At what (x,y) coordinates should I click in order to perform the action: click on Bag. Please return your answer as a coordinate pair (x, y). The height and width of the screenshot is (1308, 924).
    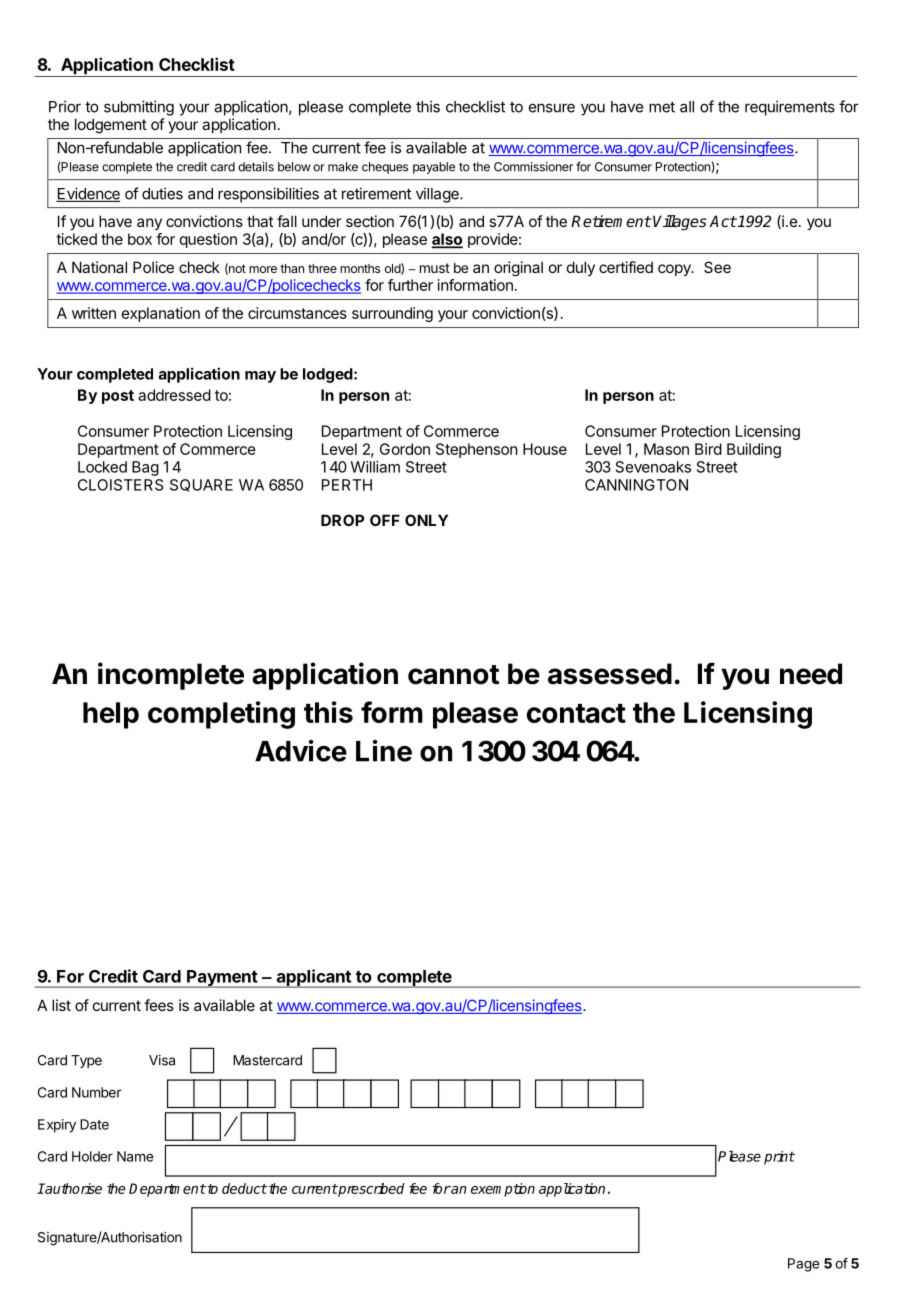
    Looking at the image, I should click on (145, 468).
